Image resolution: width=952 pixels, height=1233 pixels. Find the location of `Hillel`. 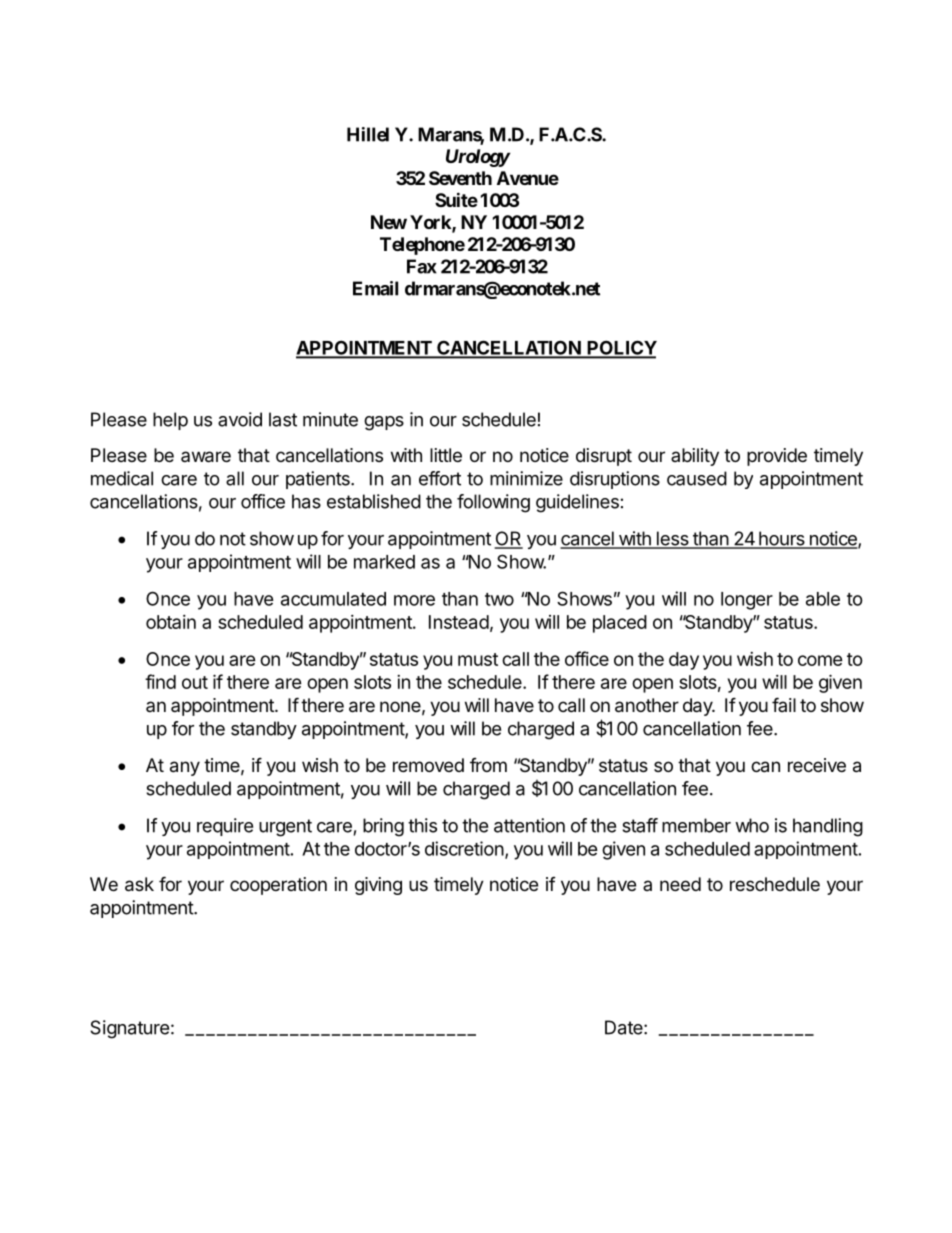

Hillel is located at coordinates (368, 134).
